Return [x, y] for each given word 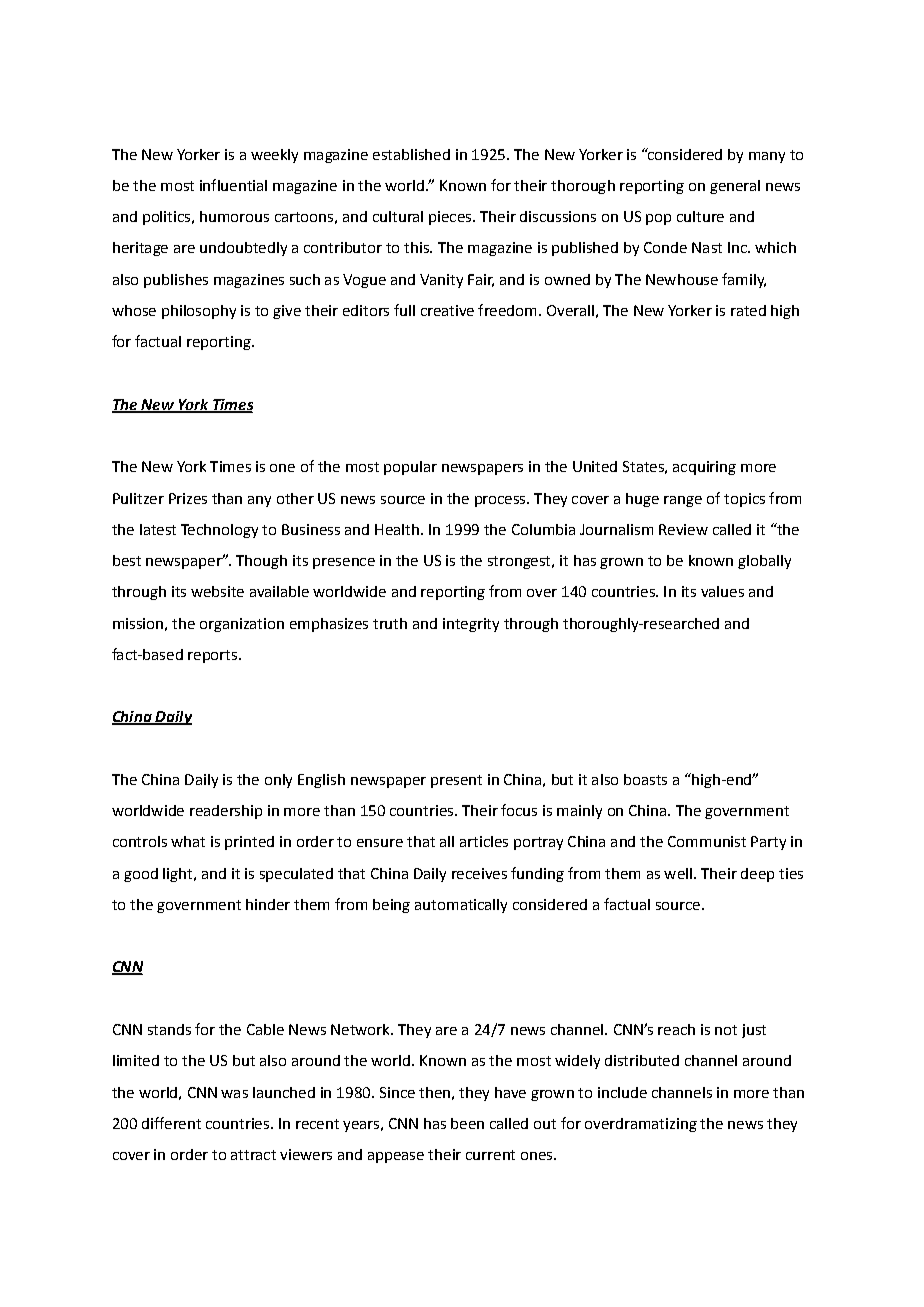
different [171, 1123]
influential [233, 185]
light [179, 875]
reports [214, 656]
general [735, 187]
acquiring [704, 468]
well [678, 873]
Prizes [188, 498]
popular [410, 468]
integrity [471, 625]
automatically [461, 906]
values [722, 591]
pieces [451, 218]
